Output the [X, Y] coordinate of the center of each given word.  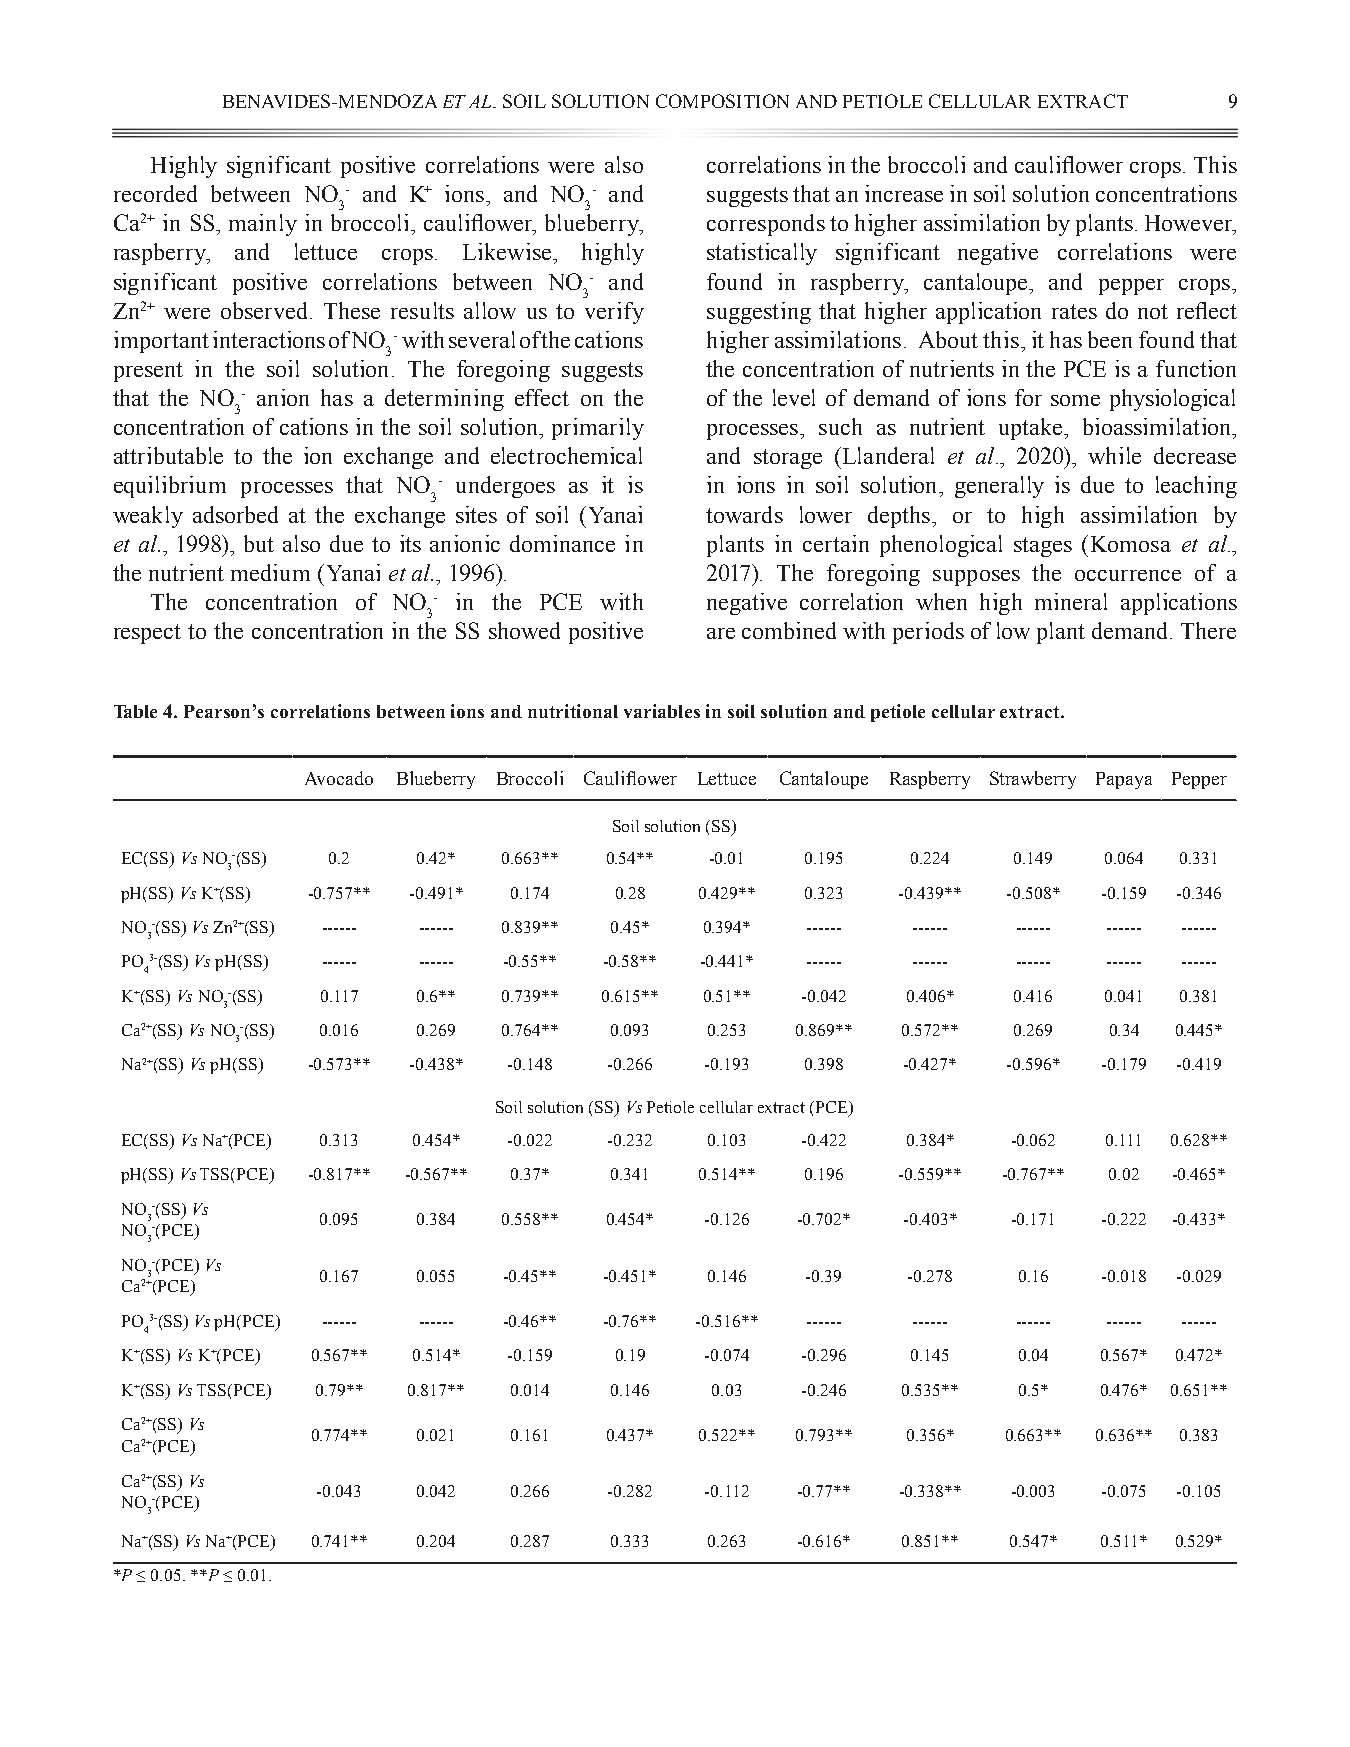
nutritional [573, 711]
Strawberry [1033, 780]
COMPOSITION [722, 101]
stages [1043, 547]
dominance [562, 543]
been [1110, 339]
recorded [155, 193]
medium [270, 572]
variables [662, 711]
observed [266, 310]
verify [614, 313]
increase [904, 193]
